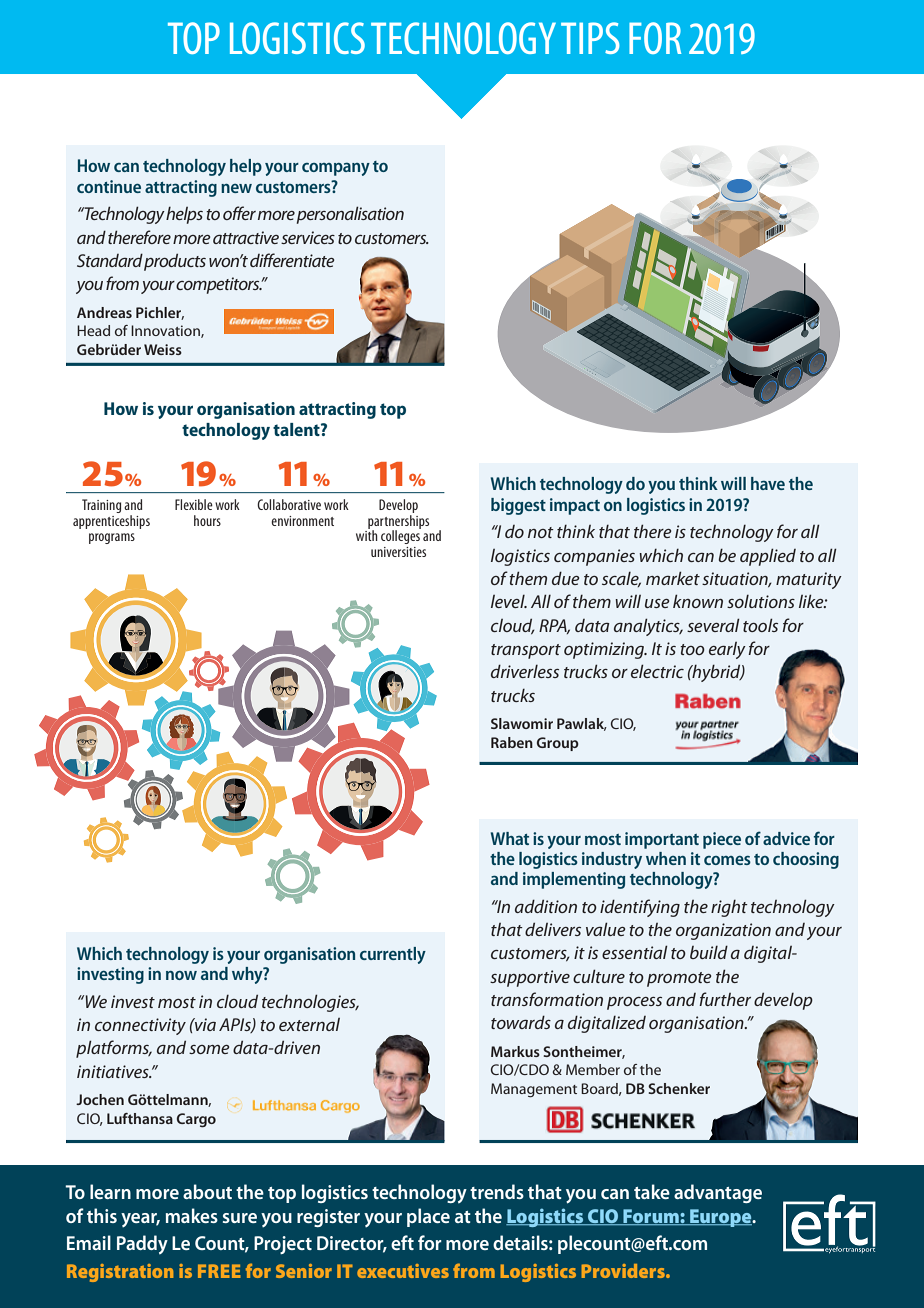  What do you see at coordinates (727, 650) in the image?
I see `early` at bounding box center [727, 650].
